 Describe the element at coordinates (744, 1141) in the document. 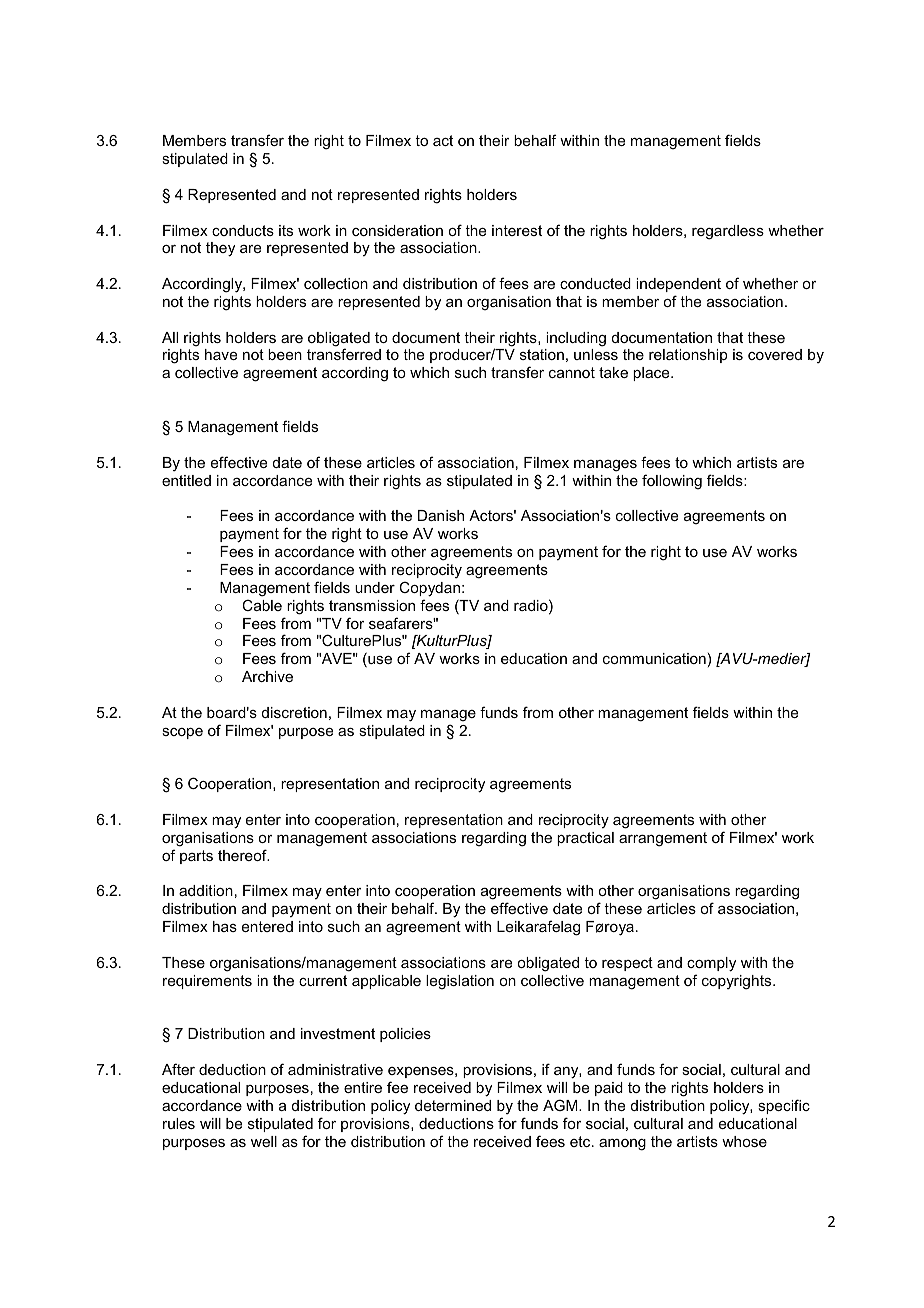

I see `whose` at that location.
